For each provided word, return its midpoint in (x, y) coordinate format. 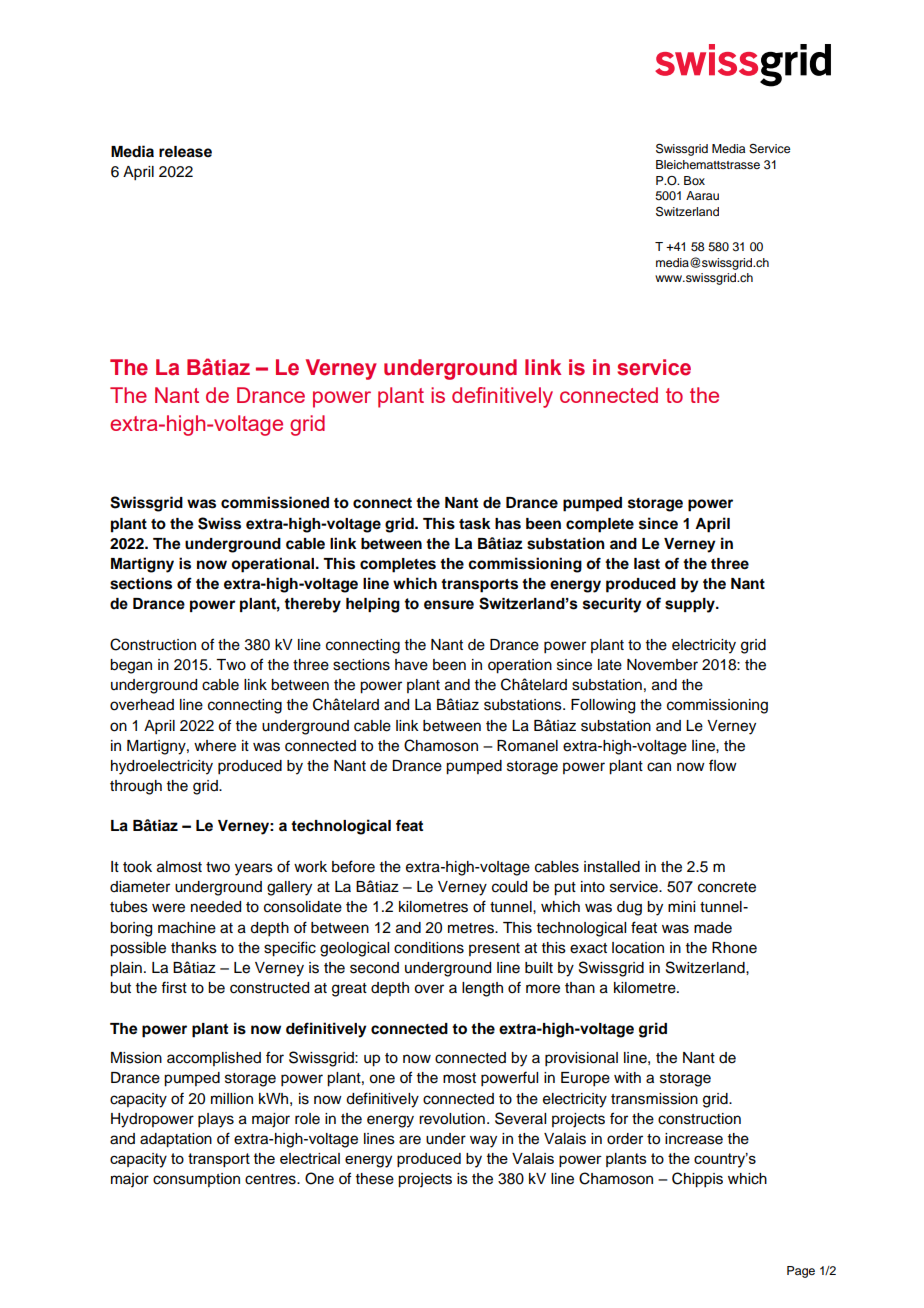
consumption (196, 1180)
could (509, 887)
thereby (312, 605)
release (185, 152)
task (475, 524)
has (508, 524)
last (647, 564)
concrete (727, 887)
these (375, 1179)
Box (694, 180)
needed (216, 907)
